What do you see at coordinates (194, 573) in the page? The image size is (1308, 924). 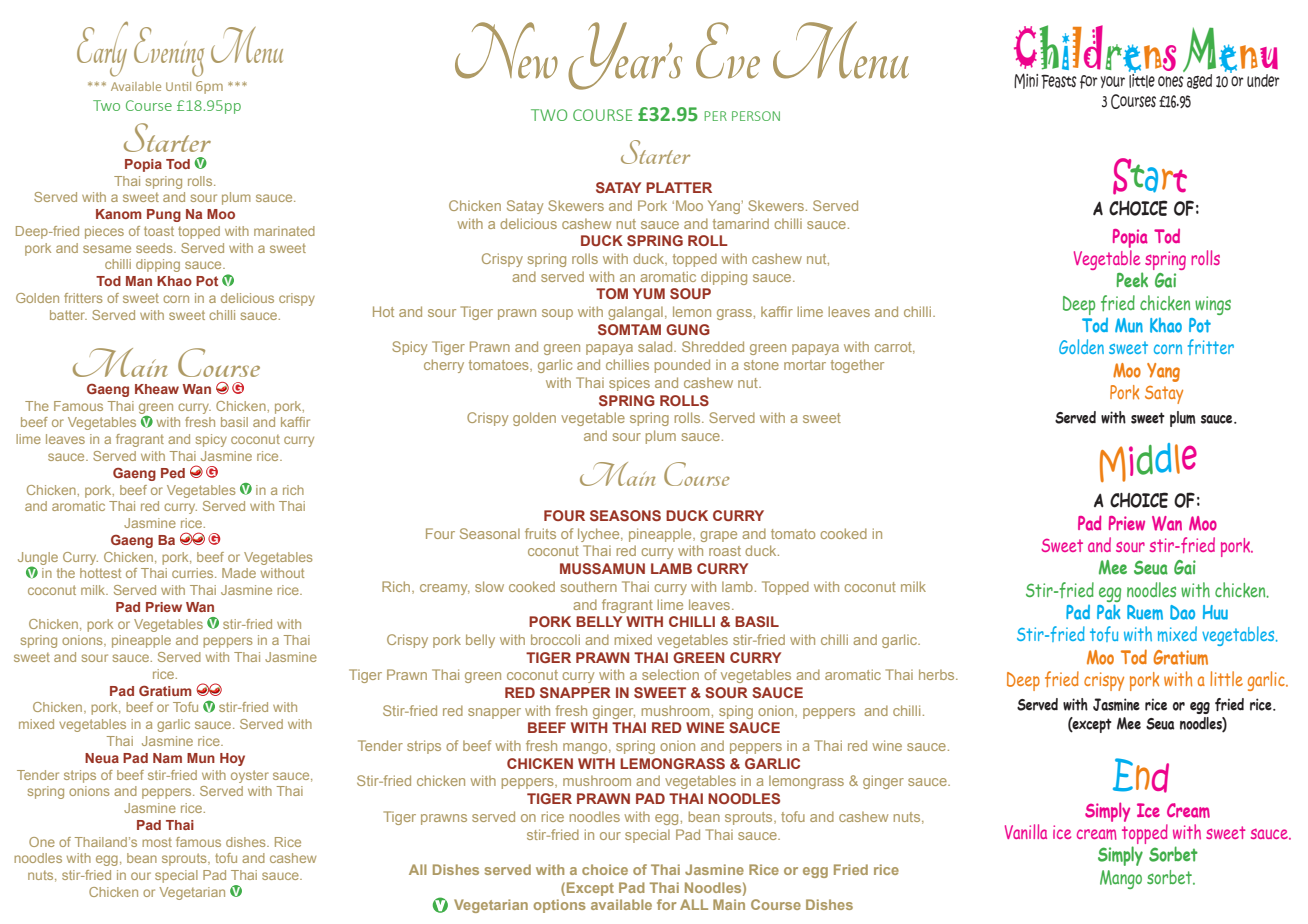 I see `curries` at bounding box center [194, 573].
